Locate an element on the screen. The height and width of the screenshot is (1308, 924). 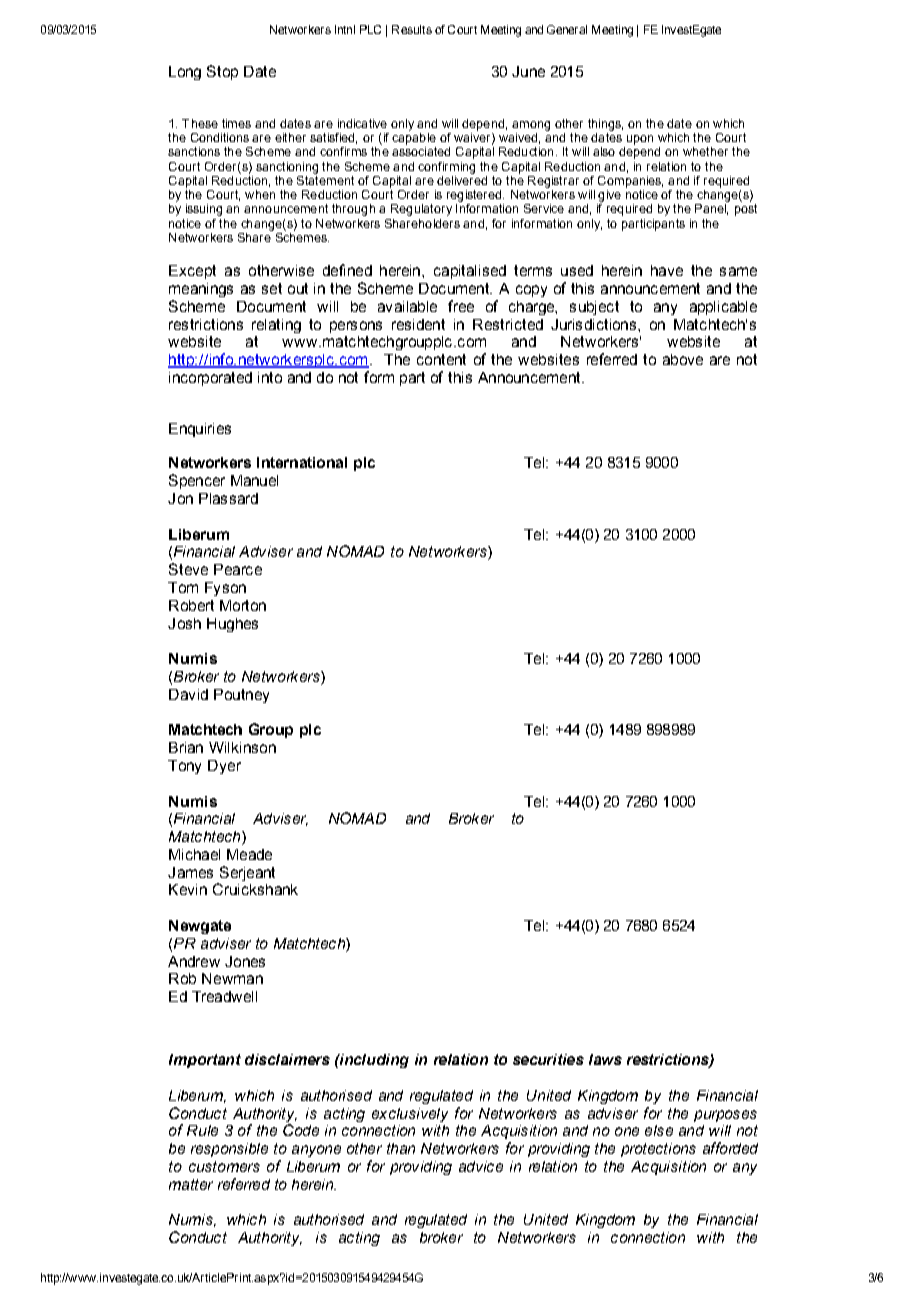
above is located at coordinates (683, 359).
